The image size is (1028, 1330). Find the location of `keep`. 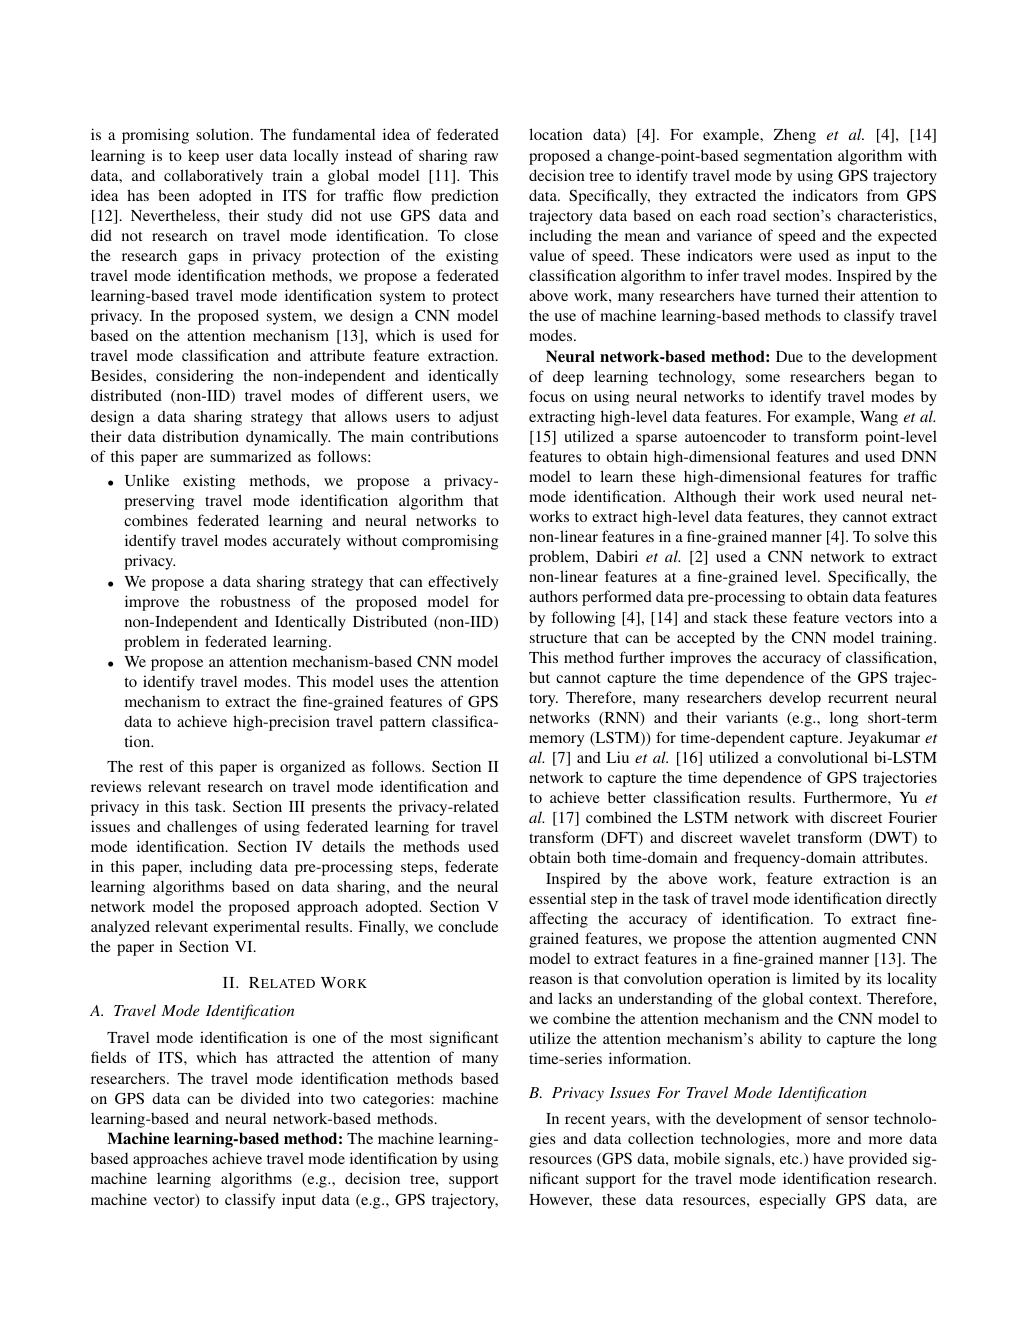

keep is located at coordinates (203, 157).
